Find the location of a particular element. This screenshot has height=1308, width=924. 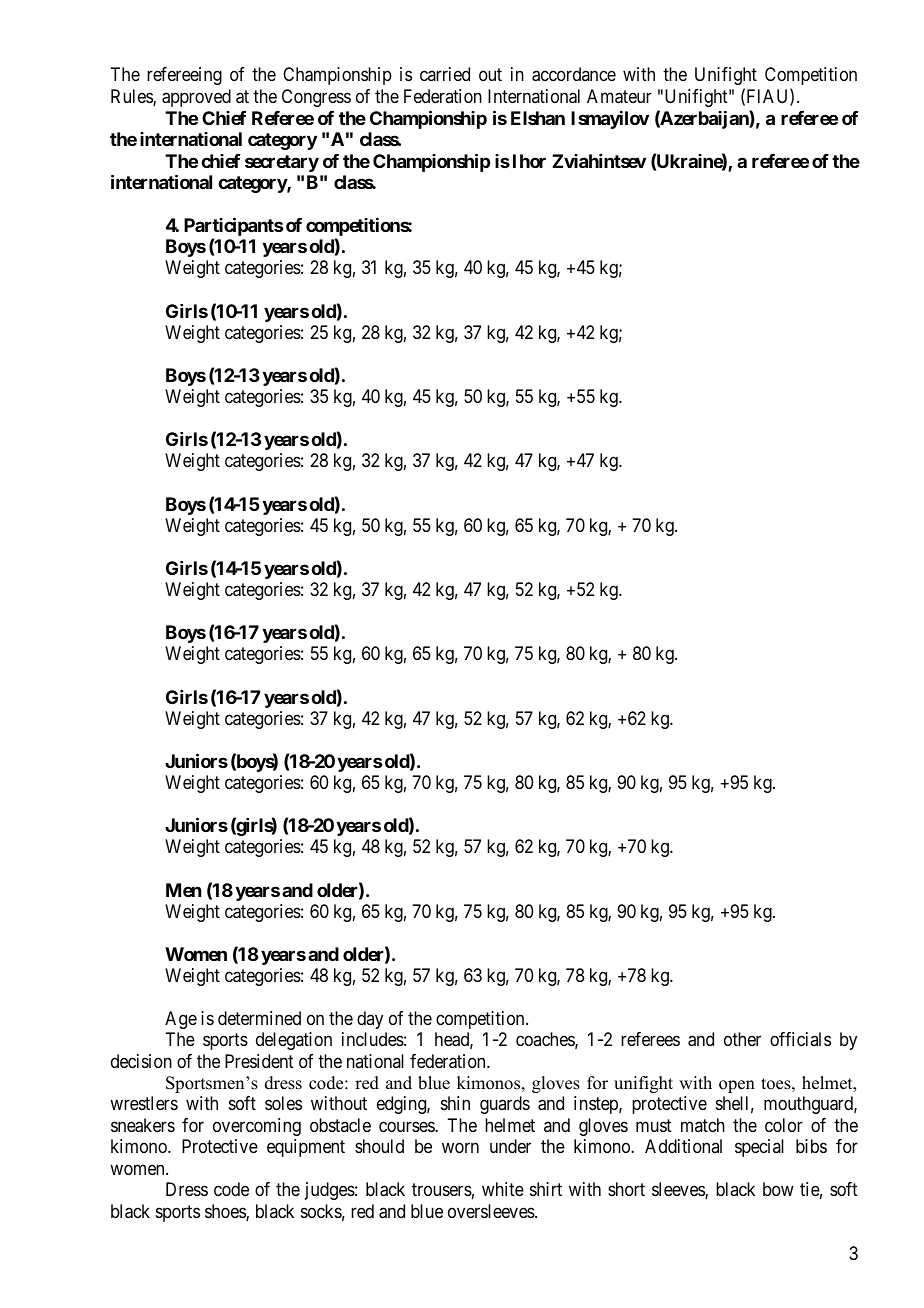

carried is located at coordinates (445, 74).
